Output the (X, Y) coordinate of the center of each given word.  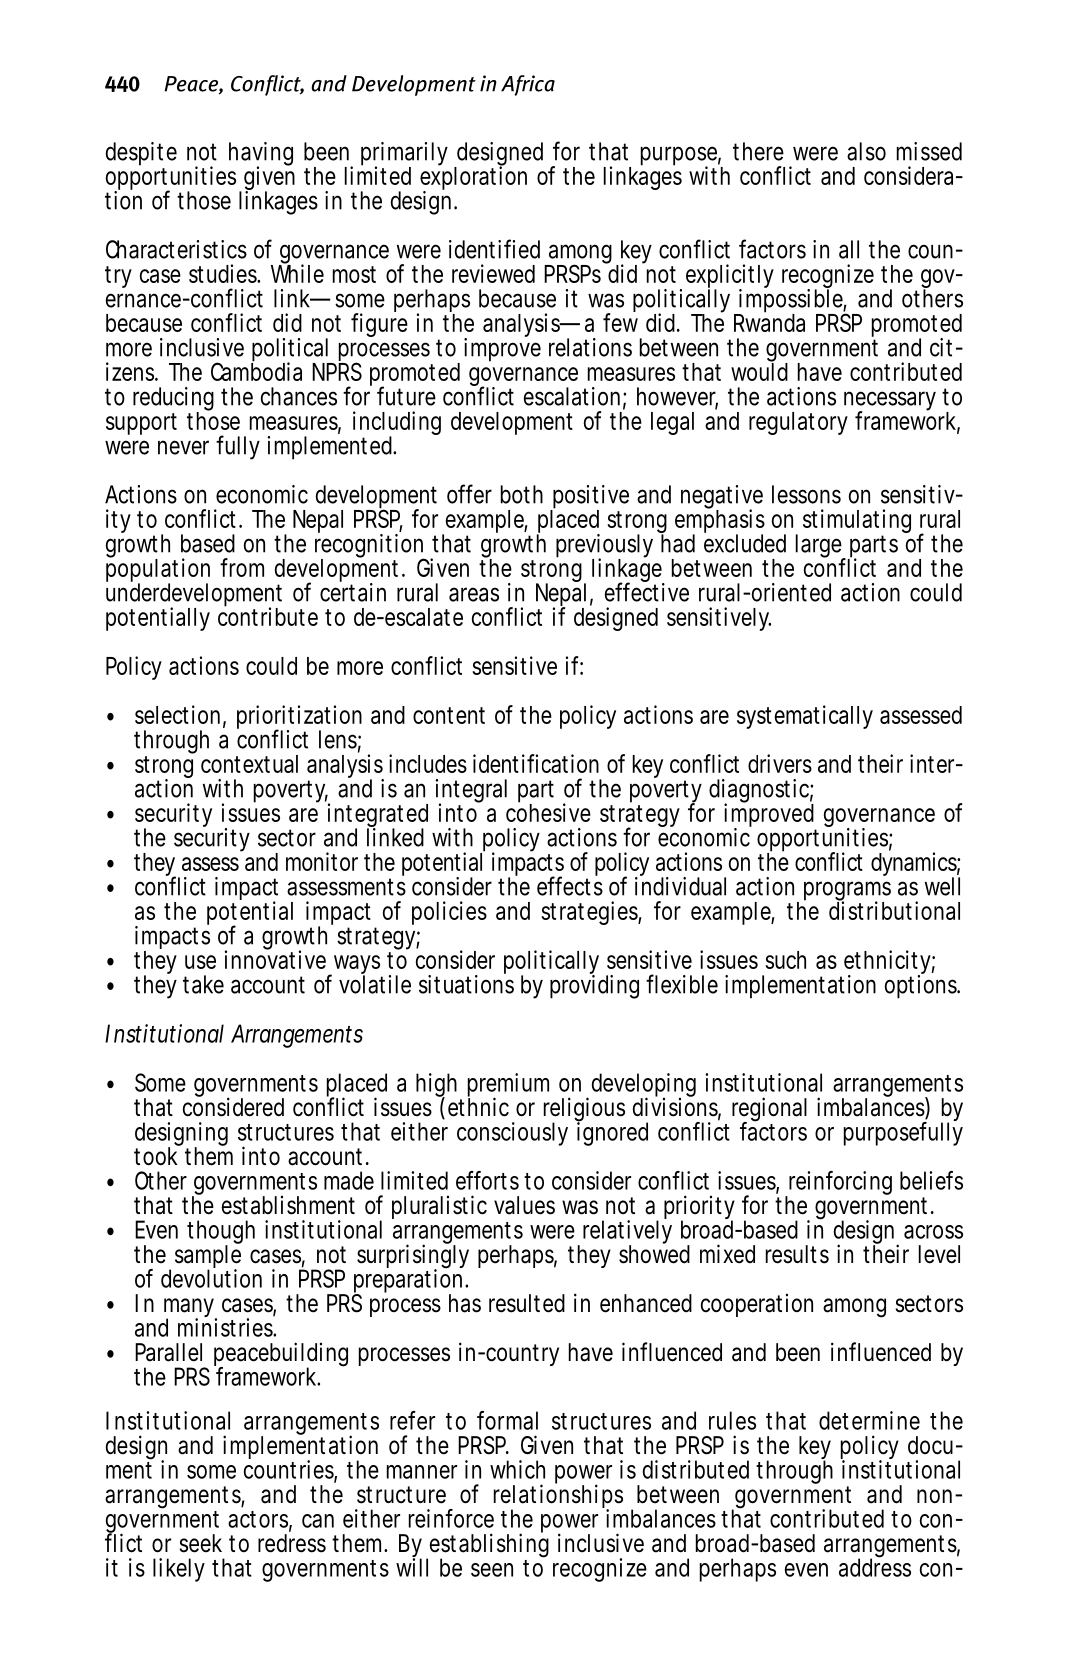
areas (474, 594)
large (820, 547)
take (203, 984)
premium (508, 1086)
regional (769, 1110)
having (261, 155)
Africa (528, 85)
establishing (488, 1546)
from (242, 567)
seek (200, 1543)
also (866, 151)
